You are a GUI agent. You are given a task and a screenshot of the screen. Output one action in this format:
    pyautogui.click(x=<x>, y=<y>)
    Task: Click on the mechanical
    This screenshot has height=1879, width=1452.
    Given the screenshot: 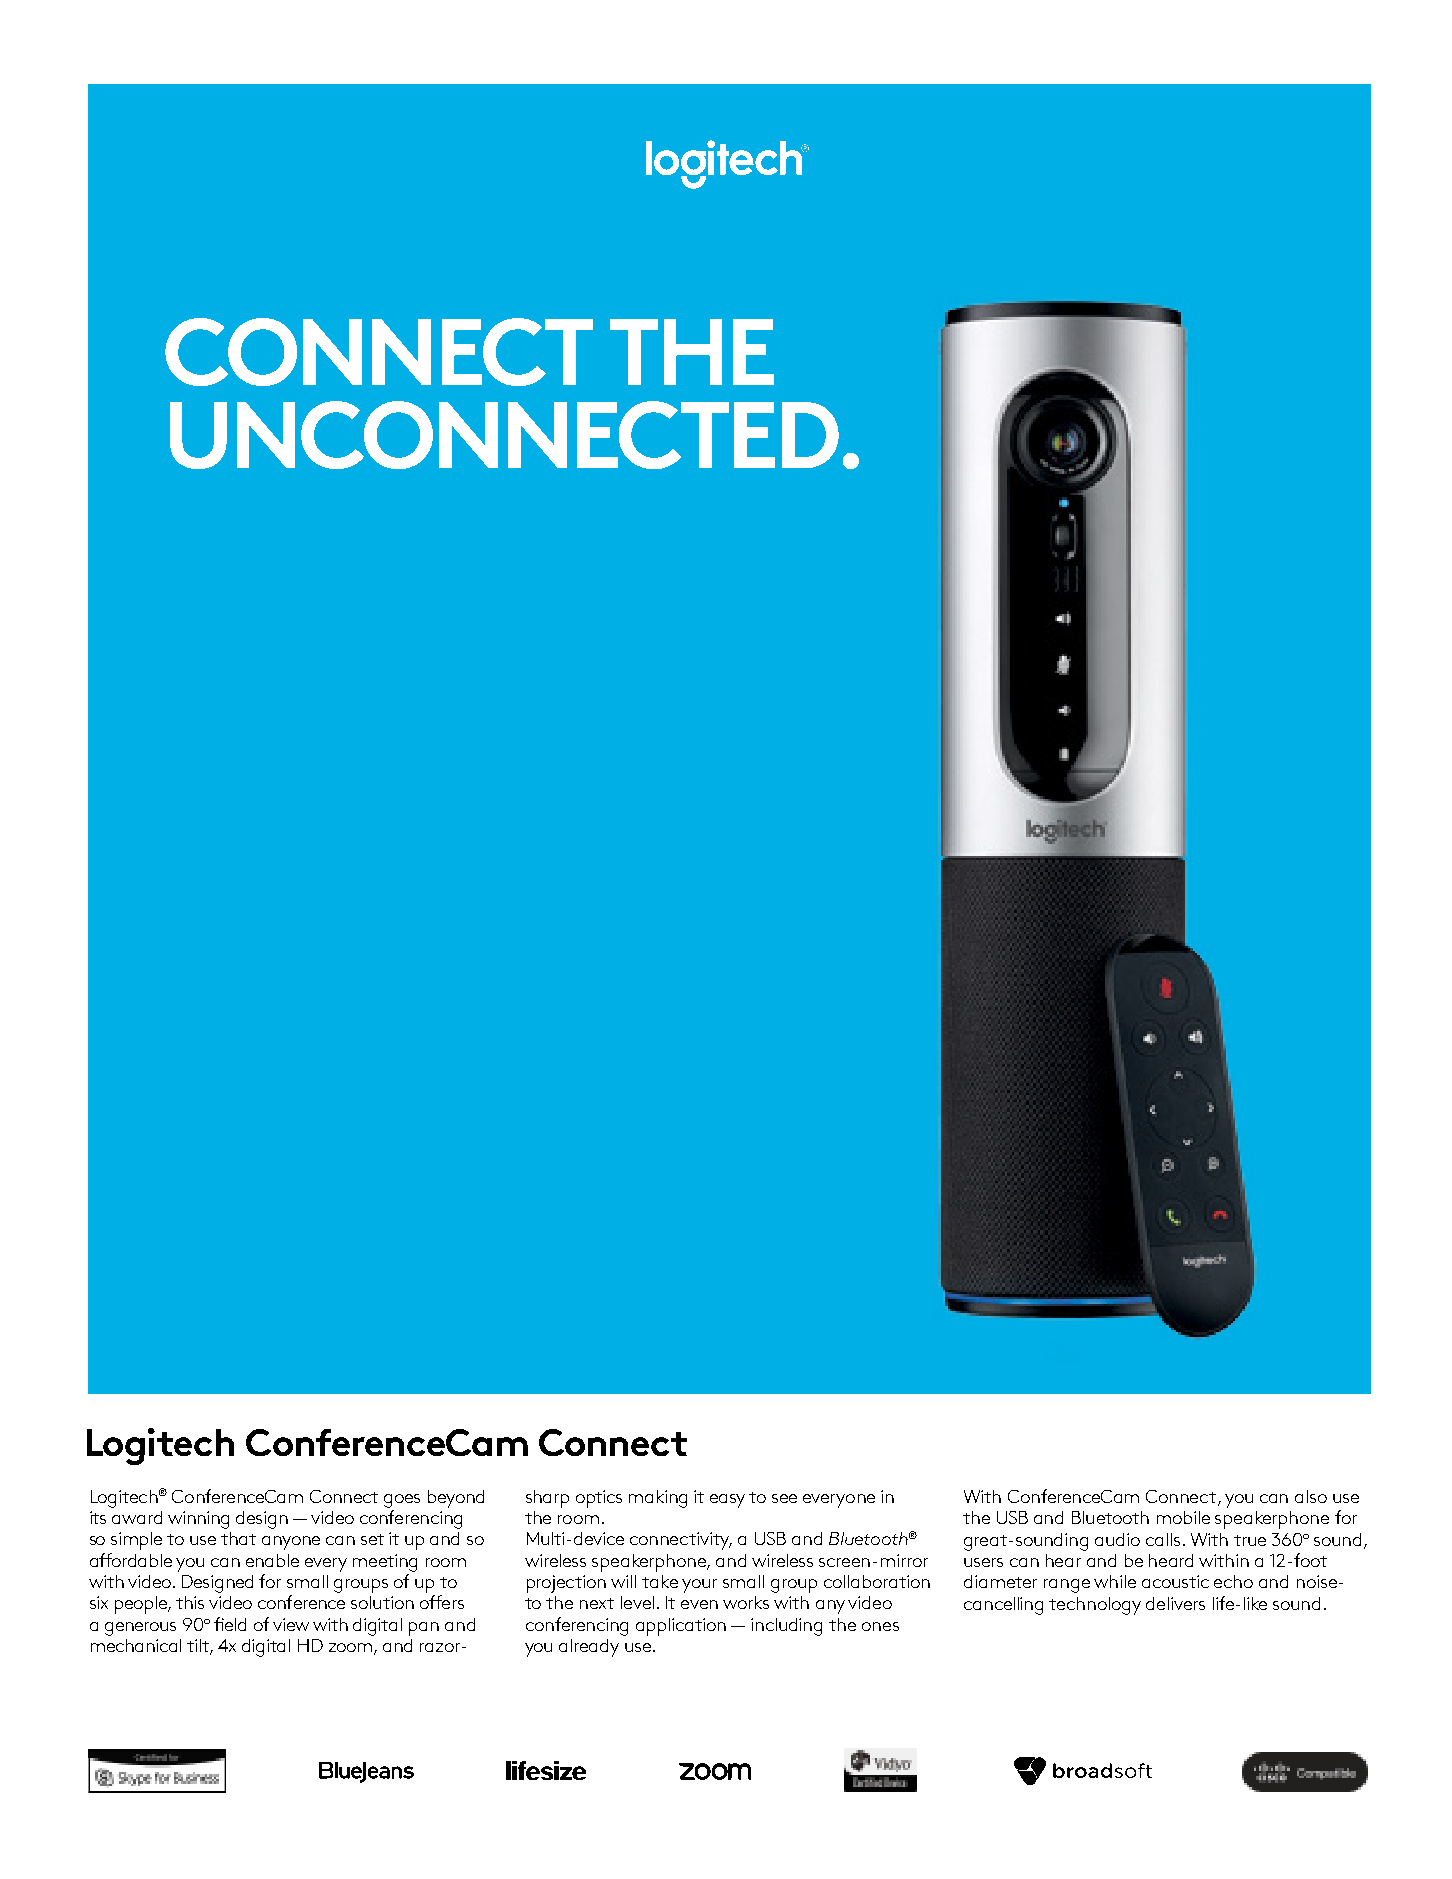 What is the action you would take?
    pyautogui.click(x=136, y=1645)
